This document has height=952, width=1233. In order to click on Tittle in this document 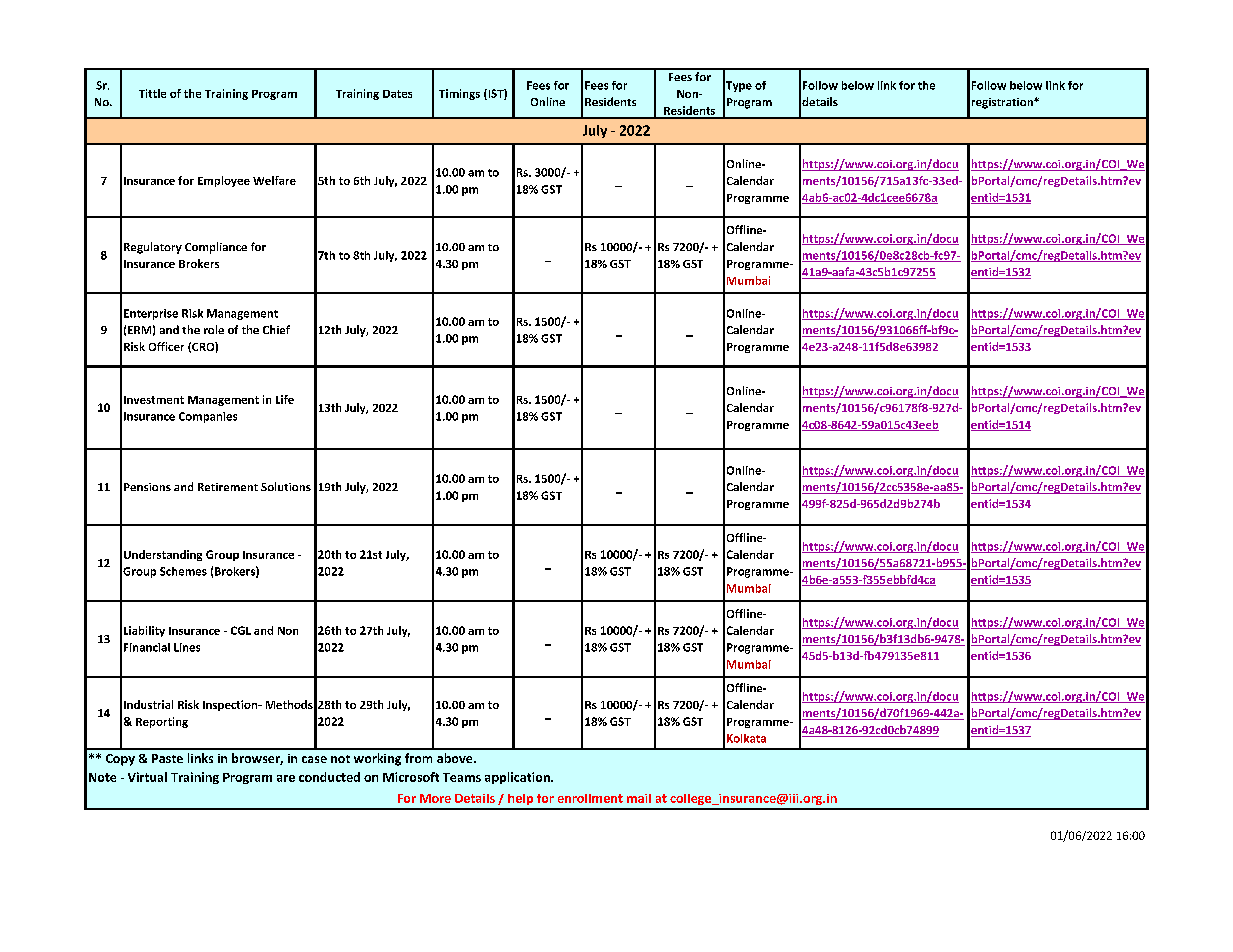, I will do `click(152, 93)`.
